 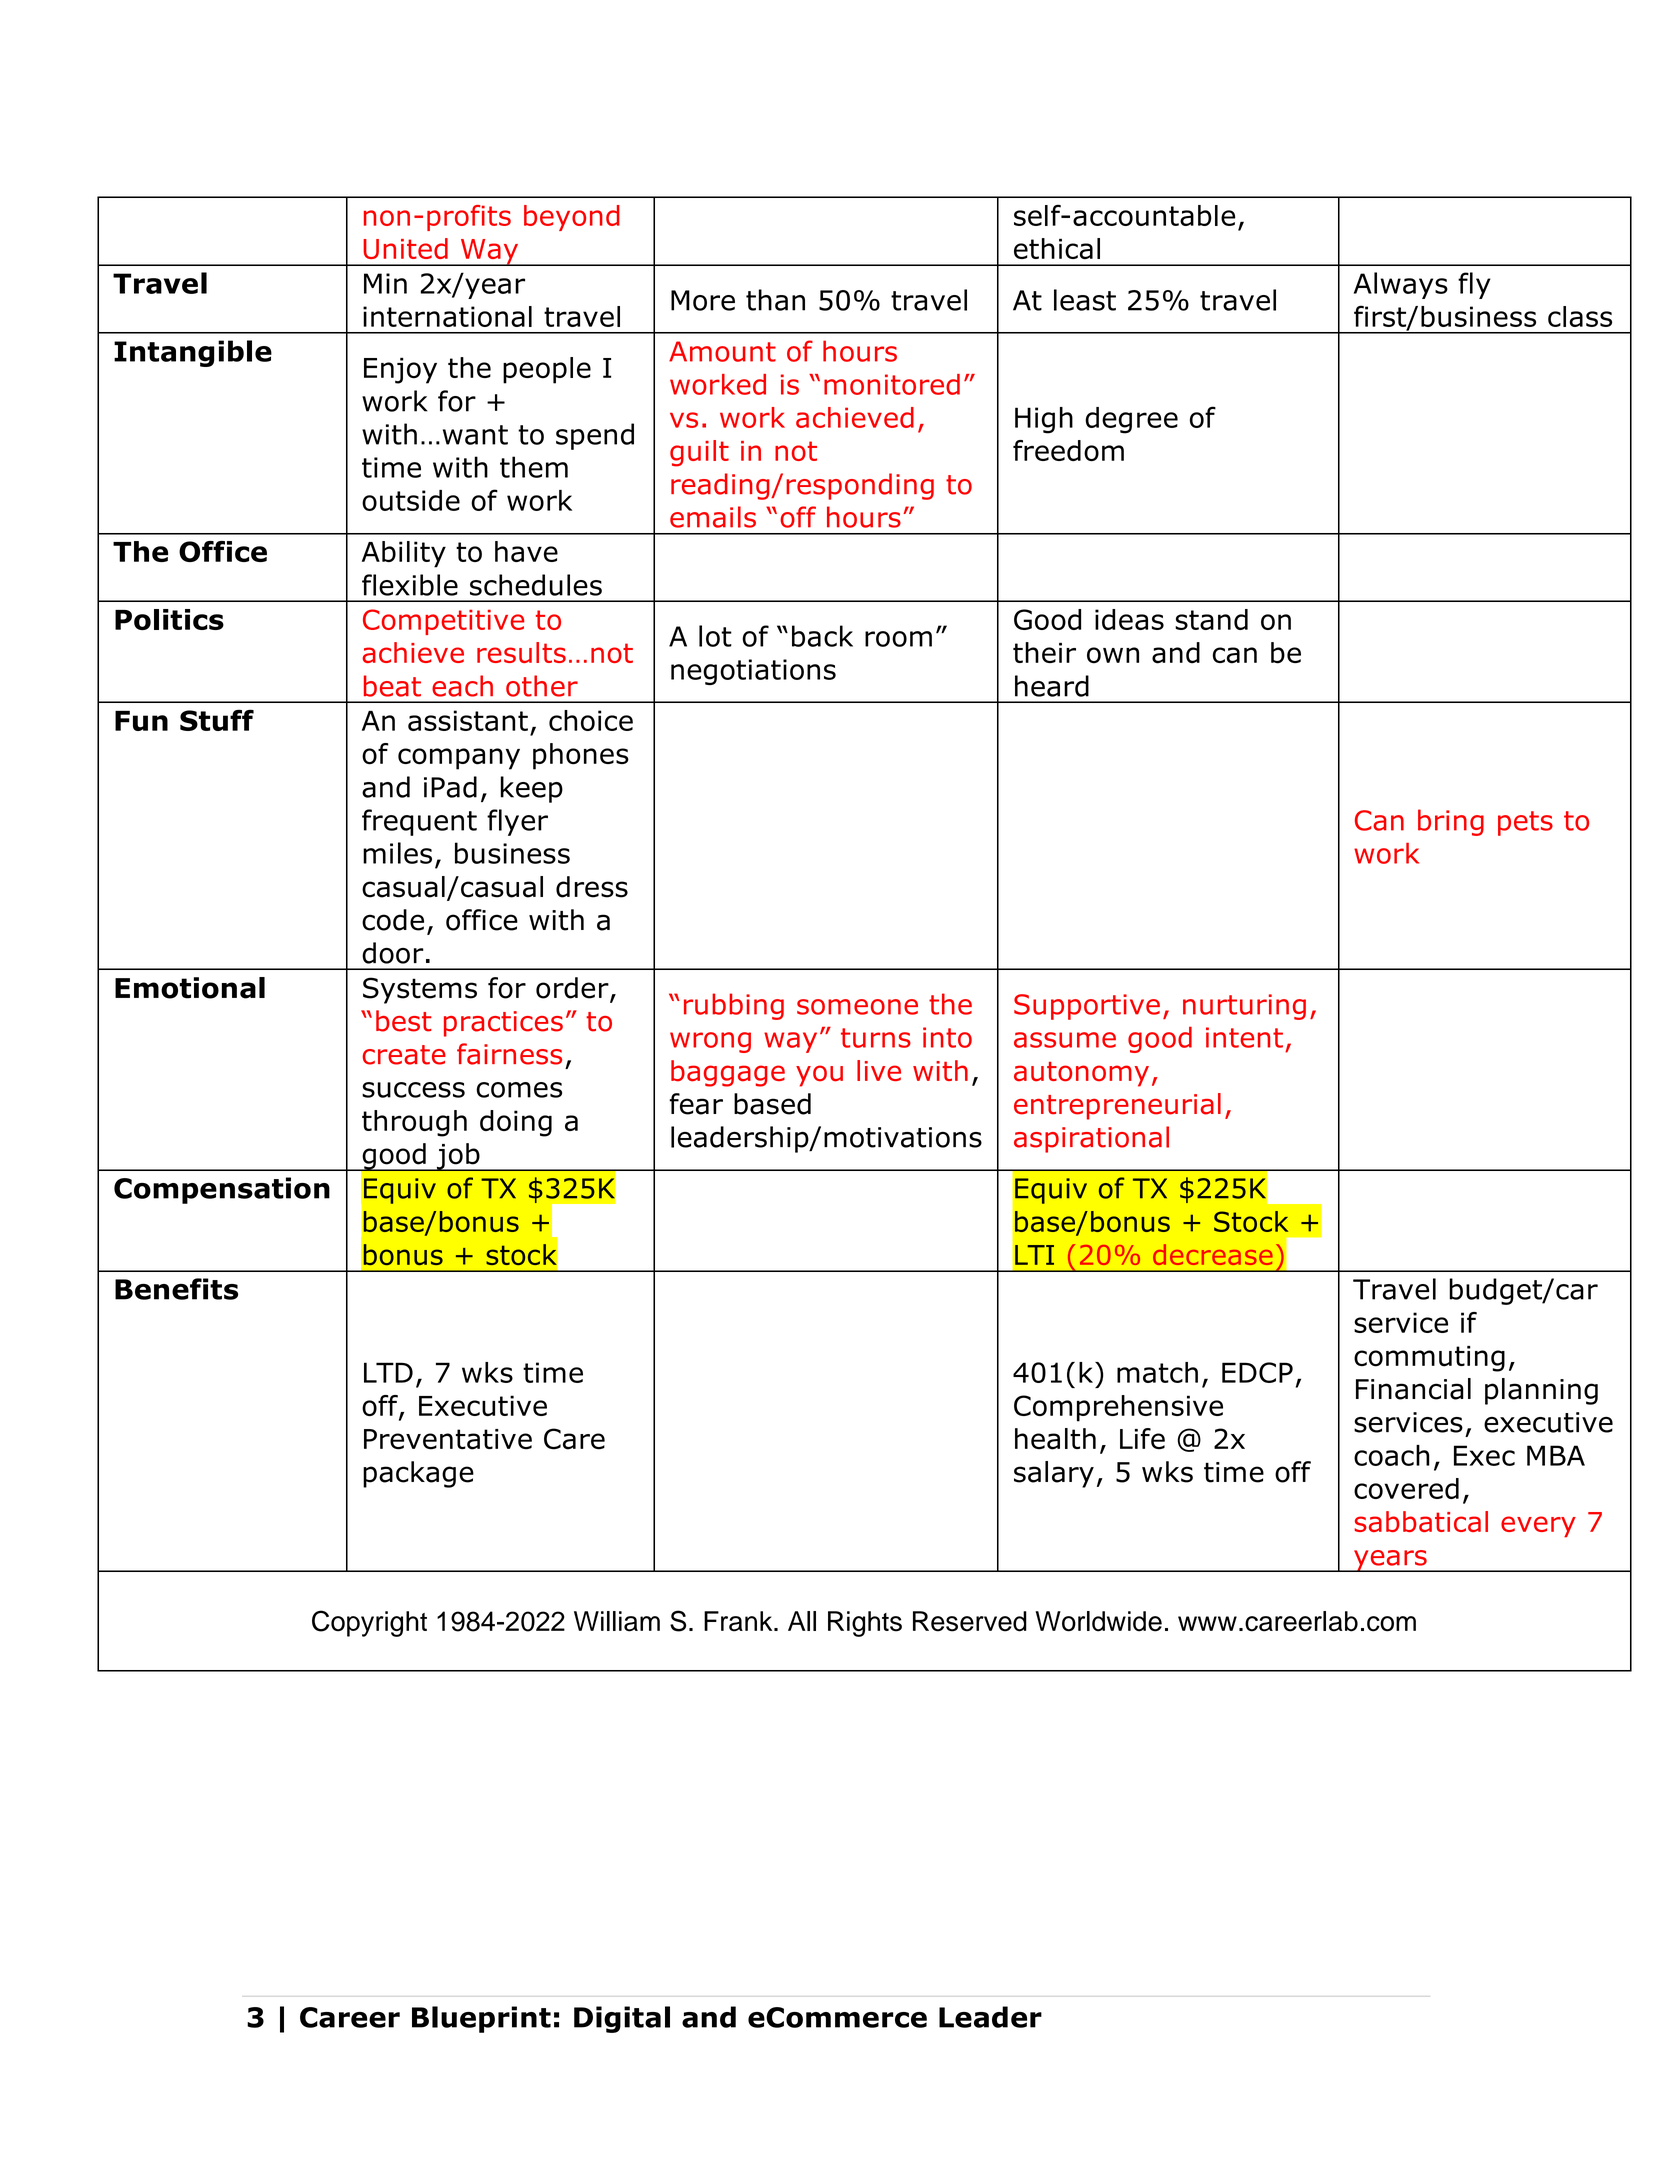 What do you see at coordinates (481, 2019) in the screenshot?
I see `Blueprint` at bounding box center [481, 2019].
